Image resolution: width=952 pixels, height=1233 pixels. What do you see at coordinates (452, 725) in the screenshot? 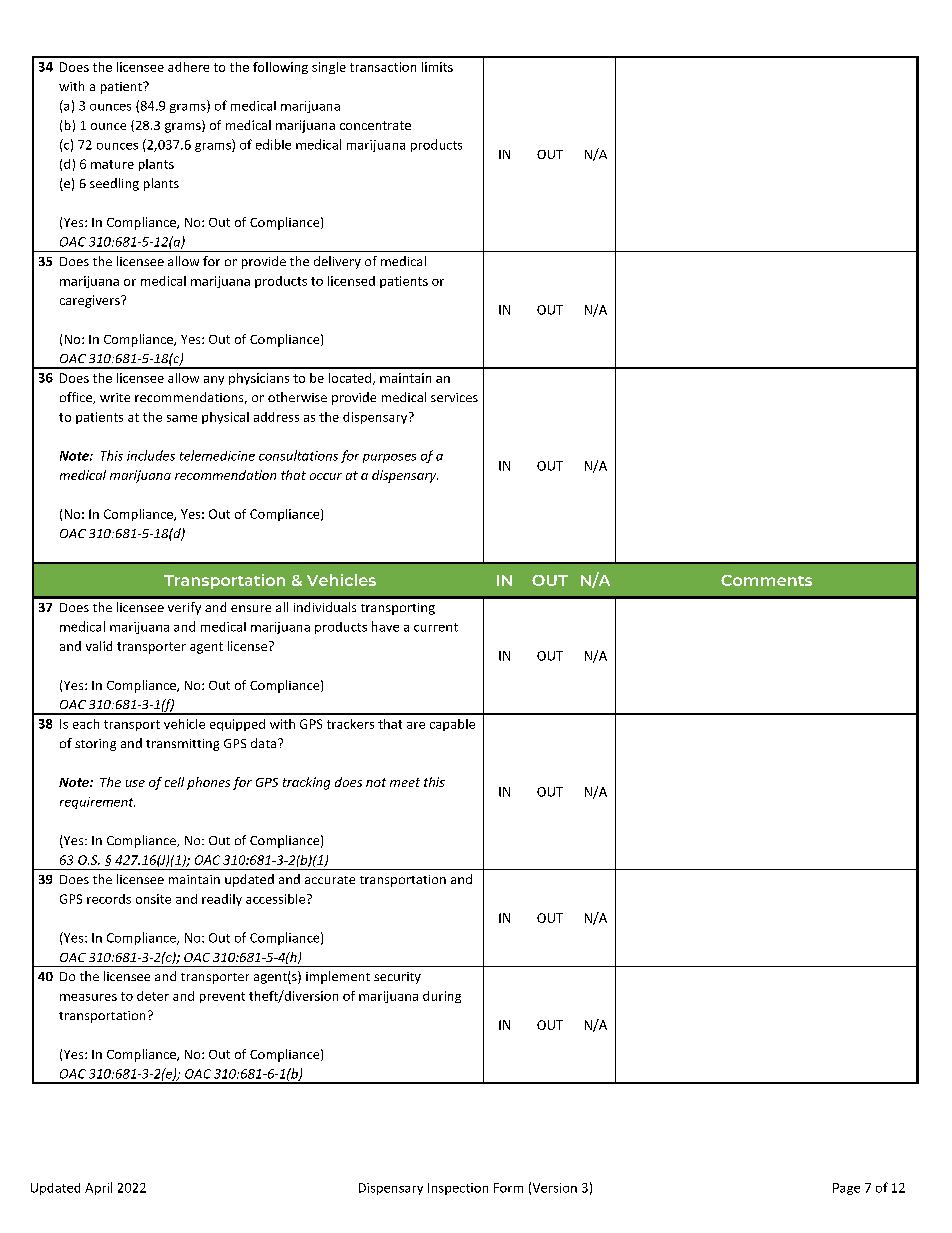
I see `capable` at bounding box center [452, 725].
